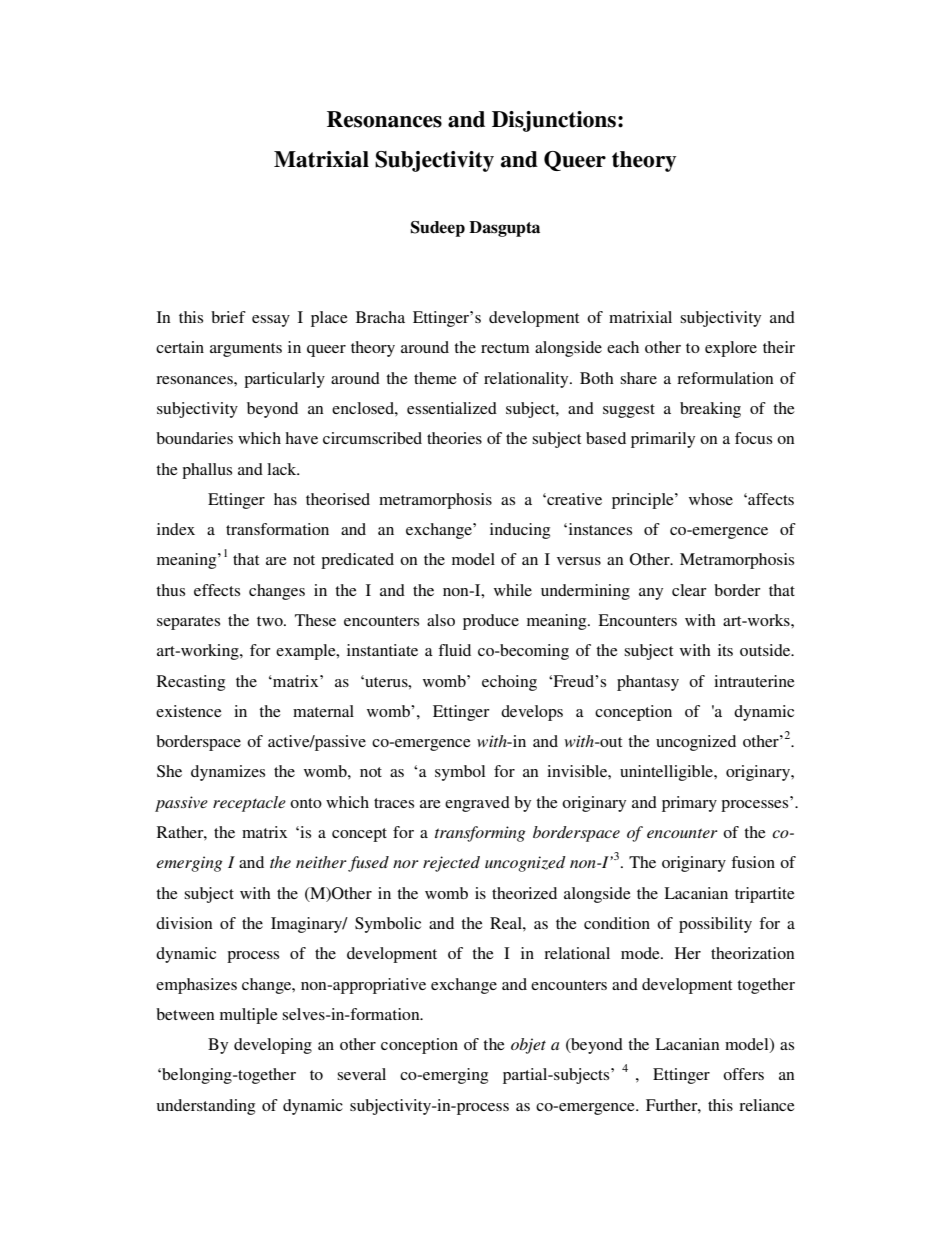 The height and width of the screenshot is (1233, 952). I want to click on intrauterine, so click(754, 681).
